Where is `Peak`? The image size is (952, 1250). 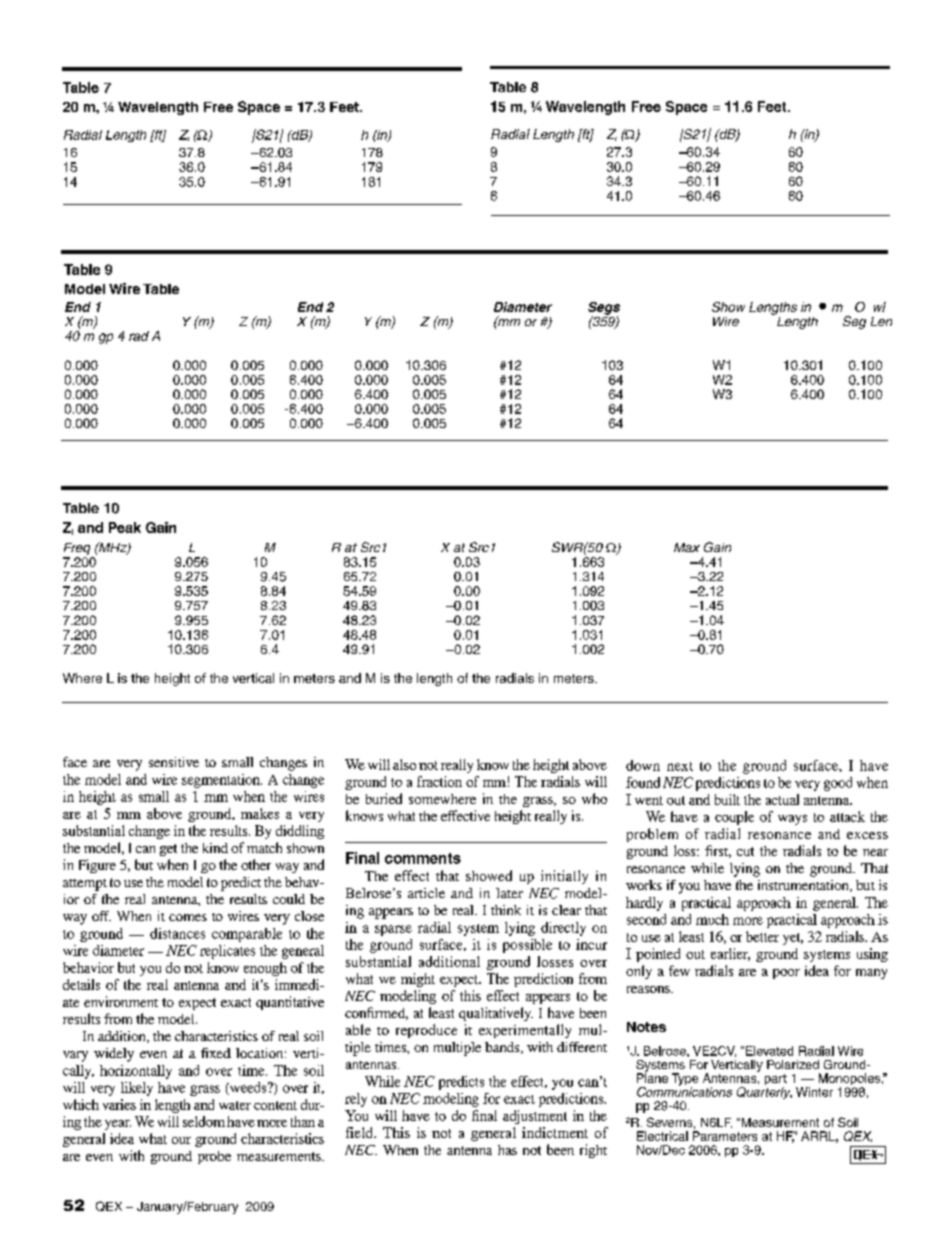 Peak is located at coordinates (125, 527).
